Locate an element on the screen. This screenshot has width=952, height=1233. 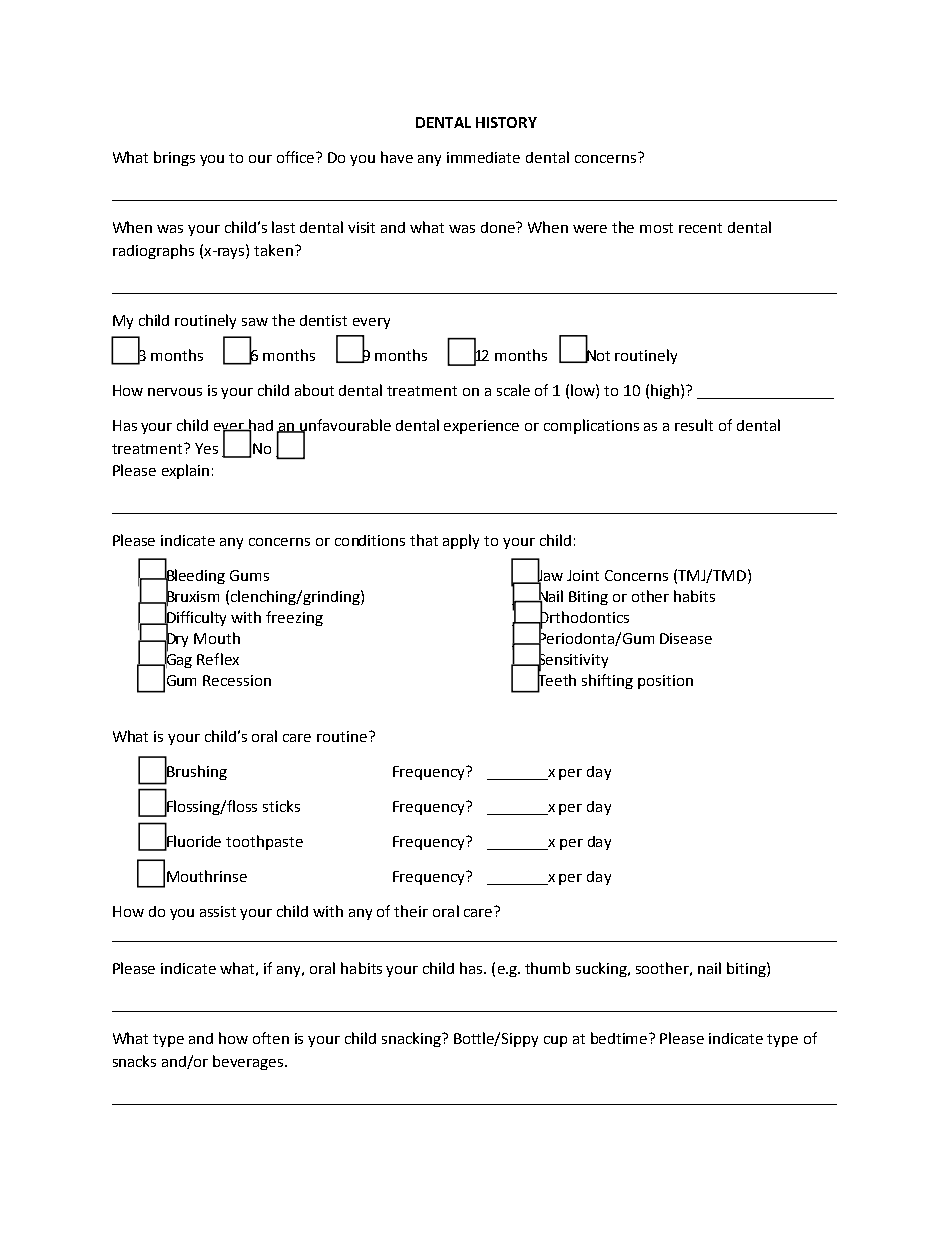
have is located at coordinates (397, 157).
